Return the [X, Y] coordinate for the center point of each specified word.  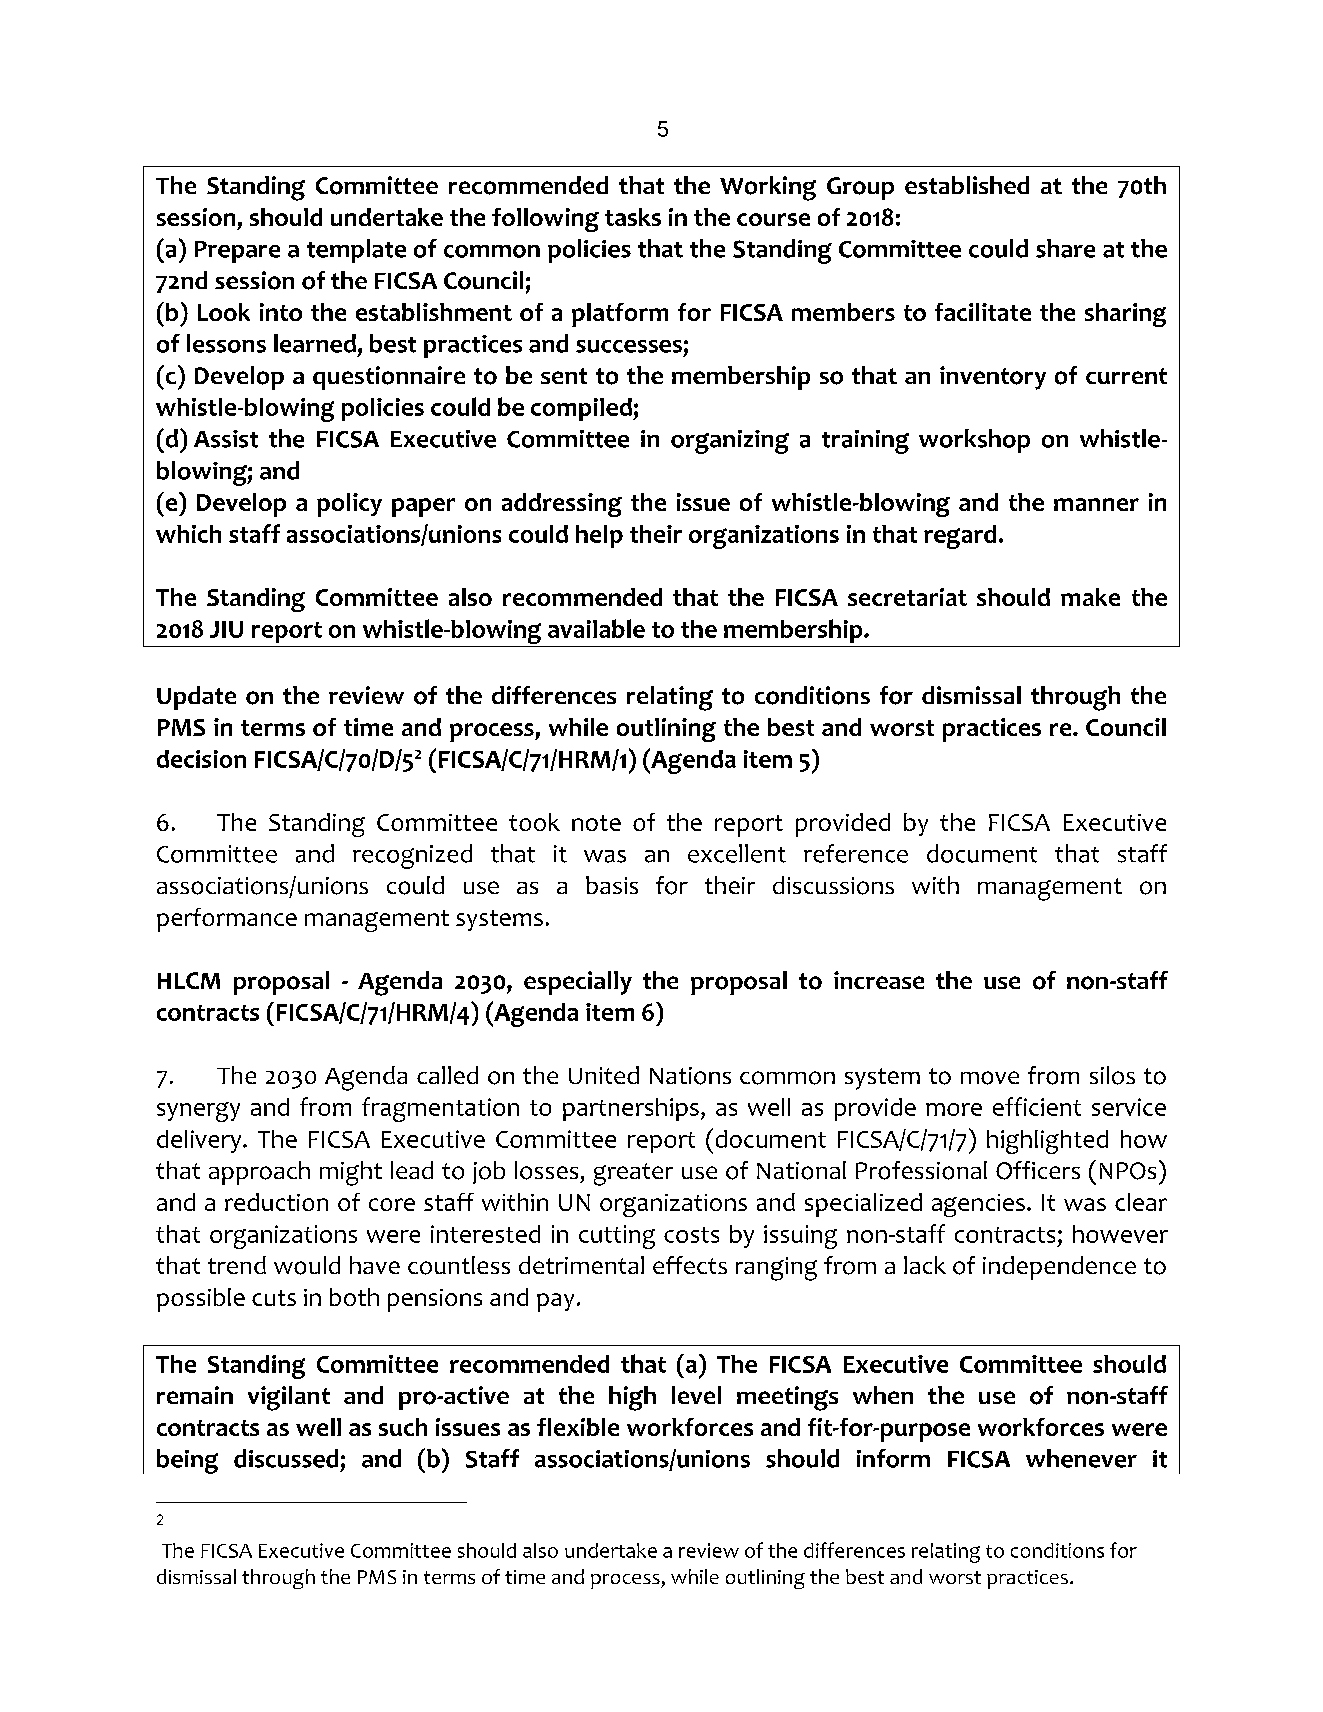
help [599, 536]
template [356, 251]
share [1065, 248]
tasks [633, 217]
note [596, 823]
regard [960, 537]
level [696, 1395]
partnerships [631, 1109]
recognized [412, 856]
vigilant [289, 1398]
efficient [1037, 1106]
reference [856, 853]
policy [349, 505]
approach [259, 1173]
